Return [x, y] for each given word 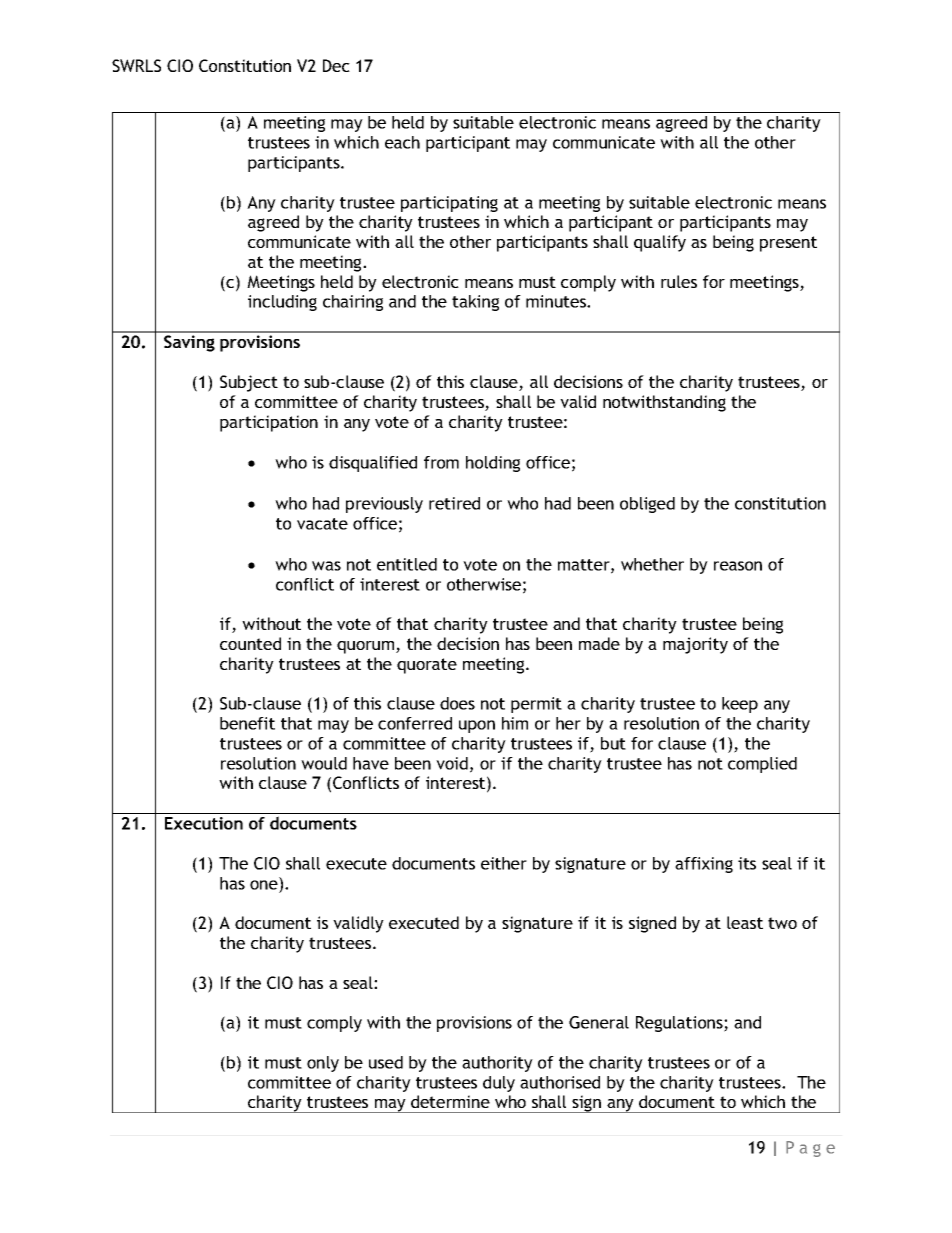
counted [250, 643]
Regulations [680, 1024]
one [264, 885]
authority [497, 1064]
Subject [249, 383]
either [504, 863]
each [402, 142]
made [599, 643]
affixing [704, 865]
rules [679, 281]
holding [493, 464]
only [323, 1064]
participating [449, 204]
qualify [660, 243]
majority [695, 645]
